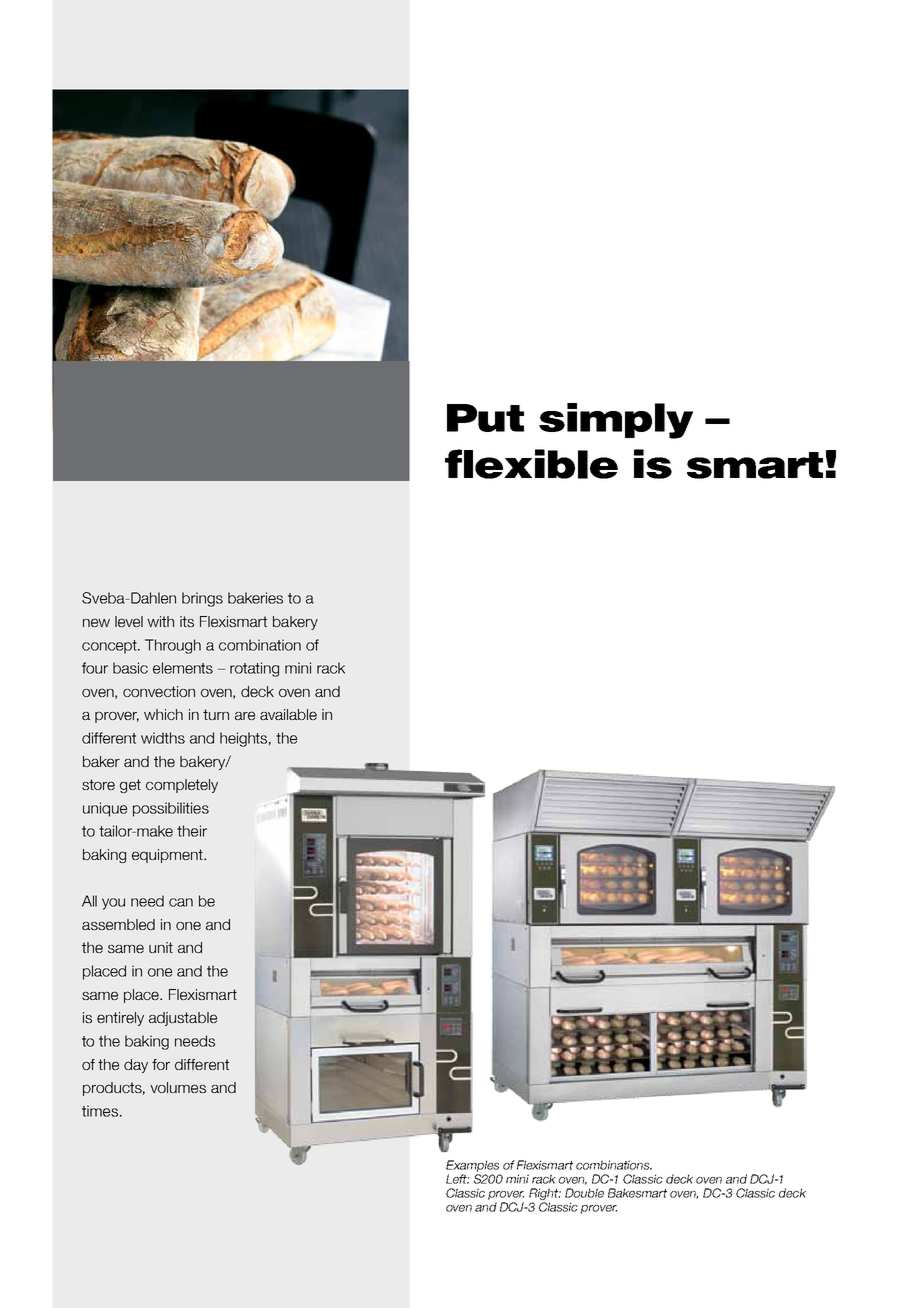 Image resolution: width=924 pixels, height=1308 pixels. I want to click on are, so click(245, 715).
